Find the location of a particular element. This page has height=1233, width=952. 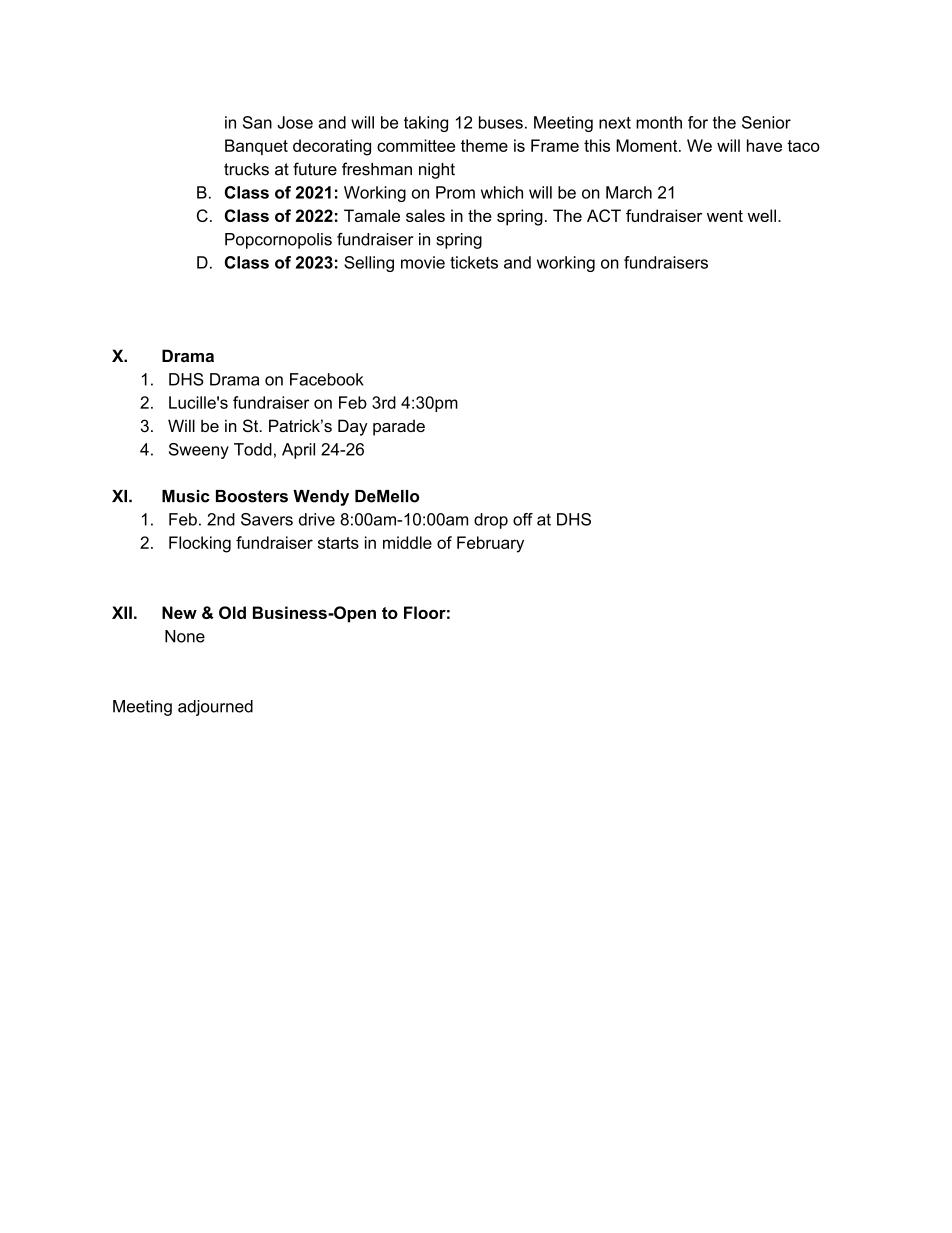

theme is located at coordinates (484, 145).
